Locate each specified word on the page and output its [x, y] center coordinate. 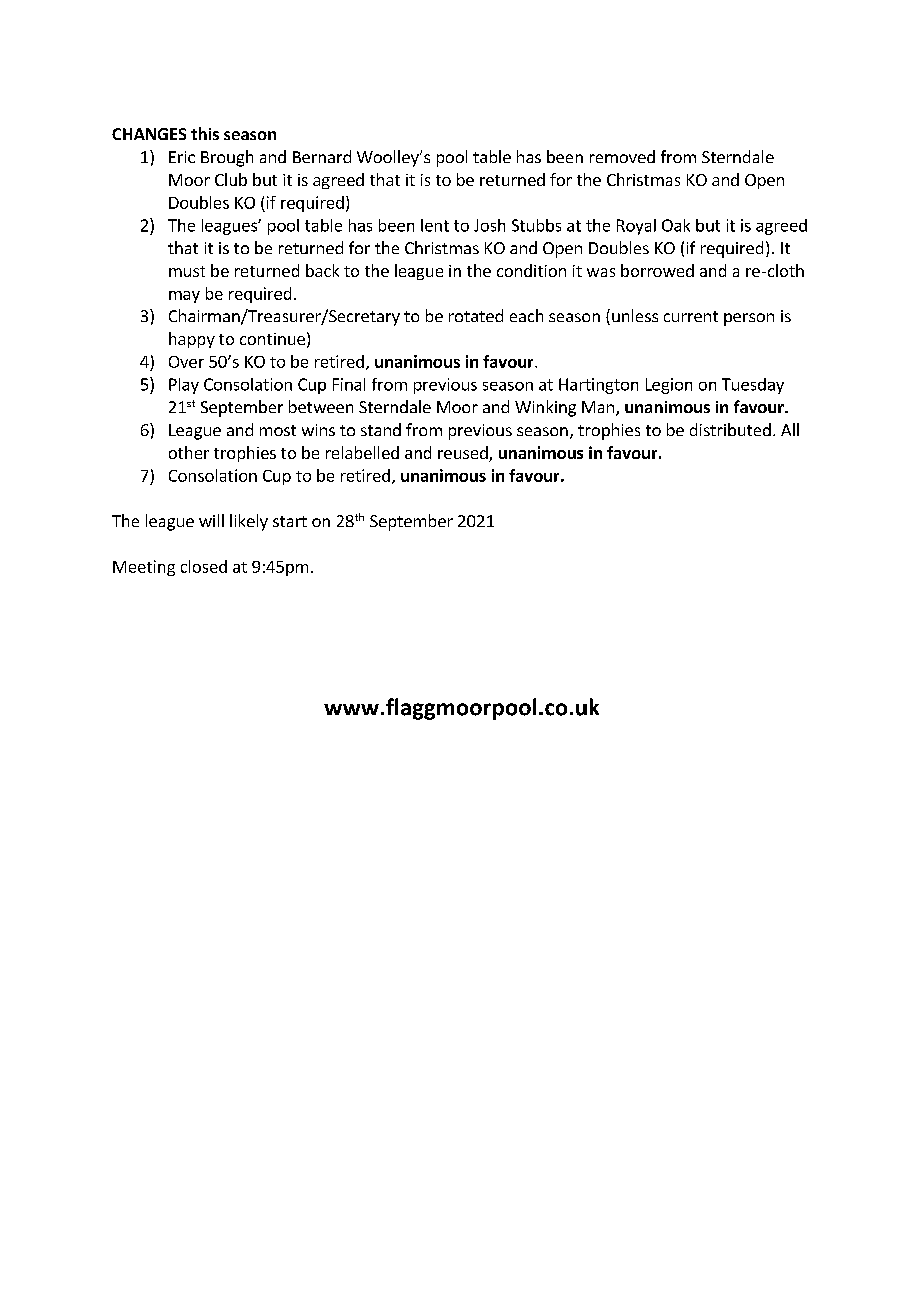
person [749, 319]
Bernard [322, 156]
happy [192, 340]
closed [204, 566]
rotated [476, 315]
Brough [227, 158]
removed [622, 156]
